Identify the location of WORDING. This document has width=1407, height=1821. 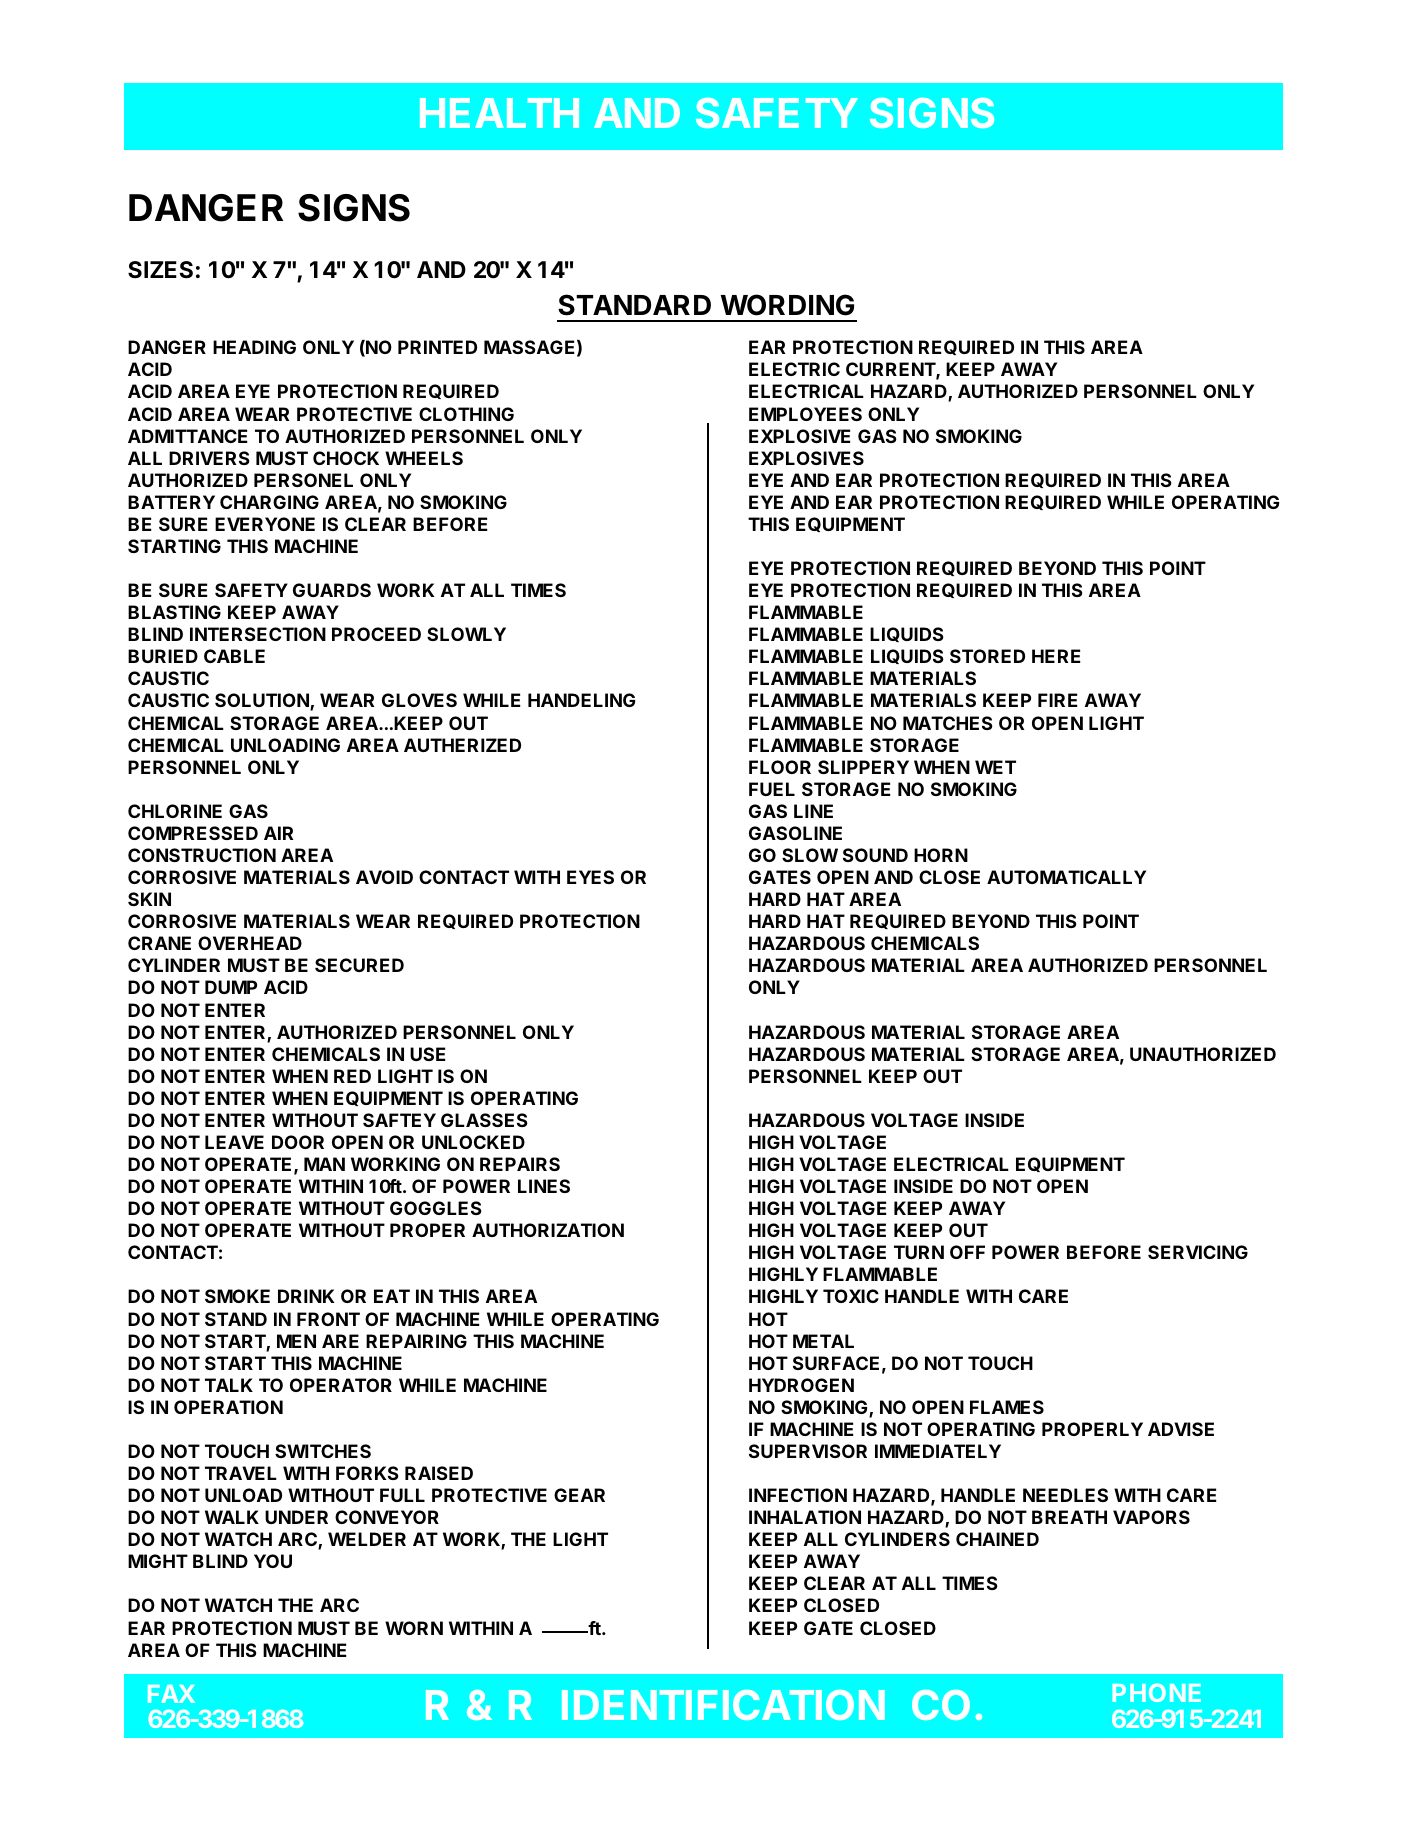
(787, 305).
